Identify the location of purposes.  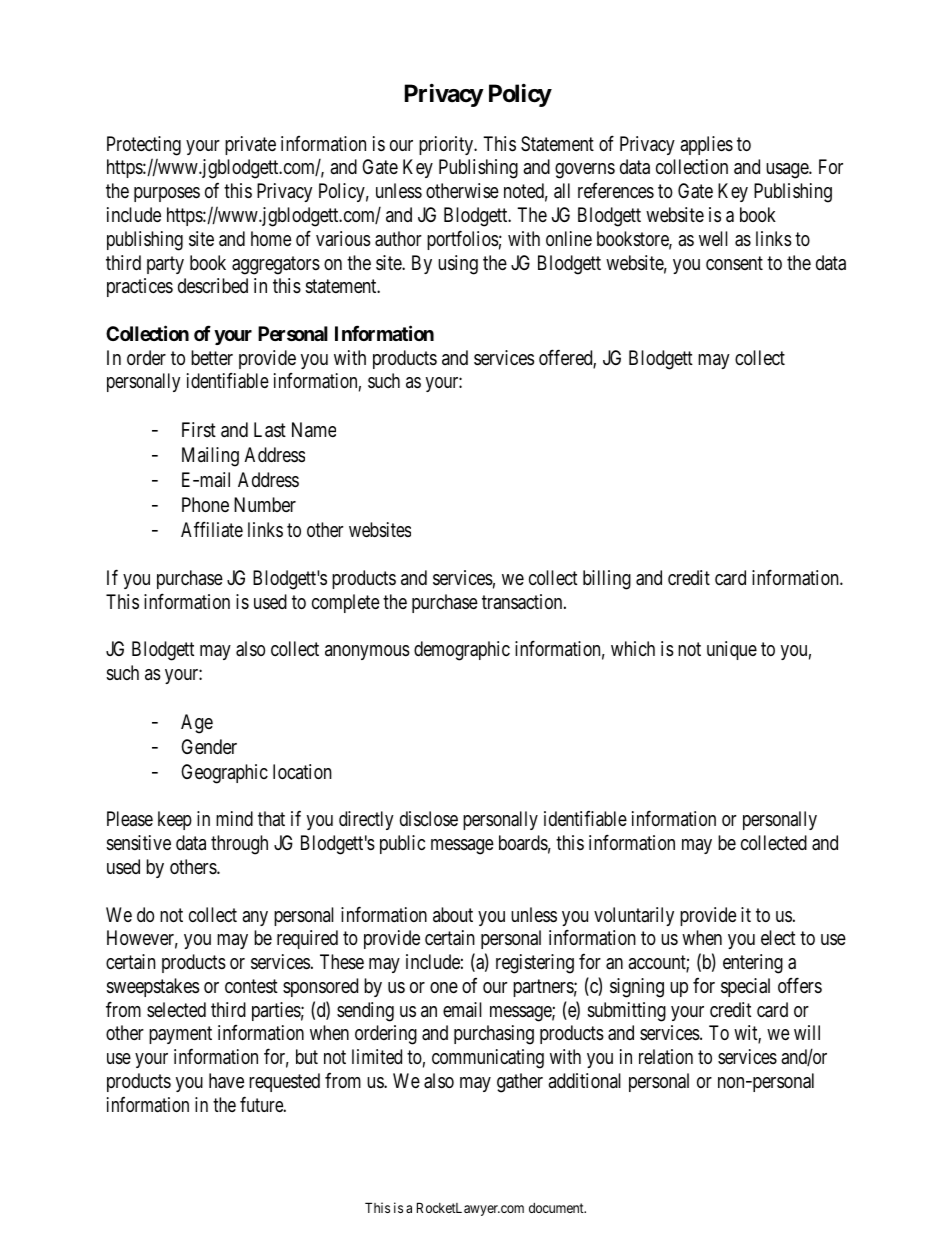
(167, 194).
